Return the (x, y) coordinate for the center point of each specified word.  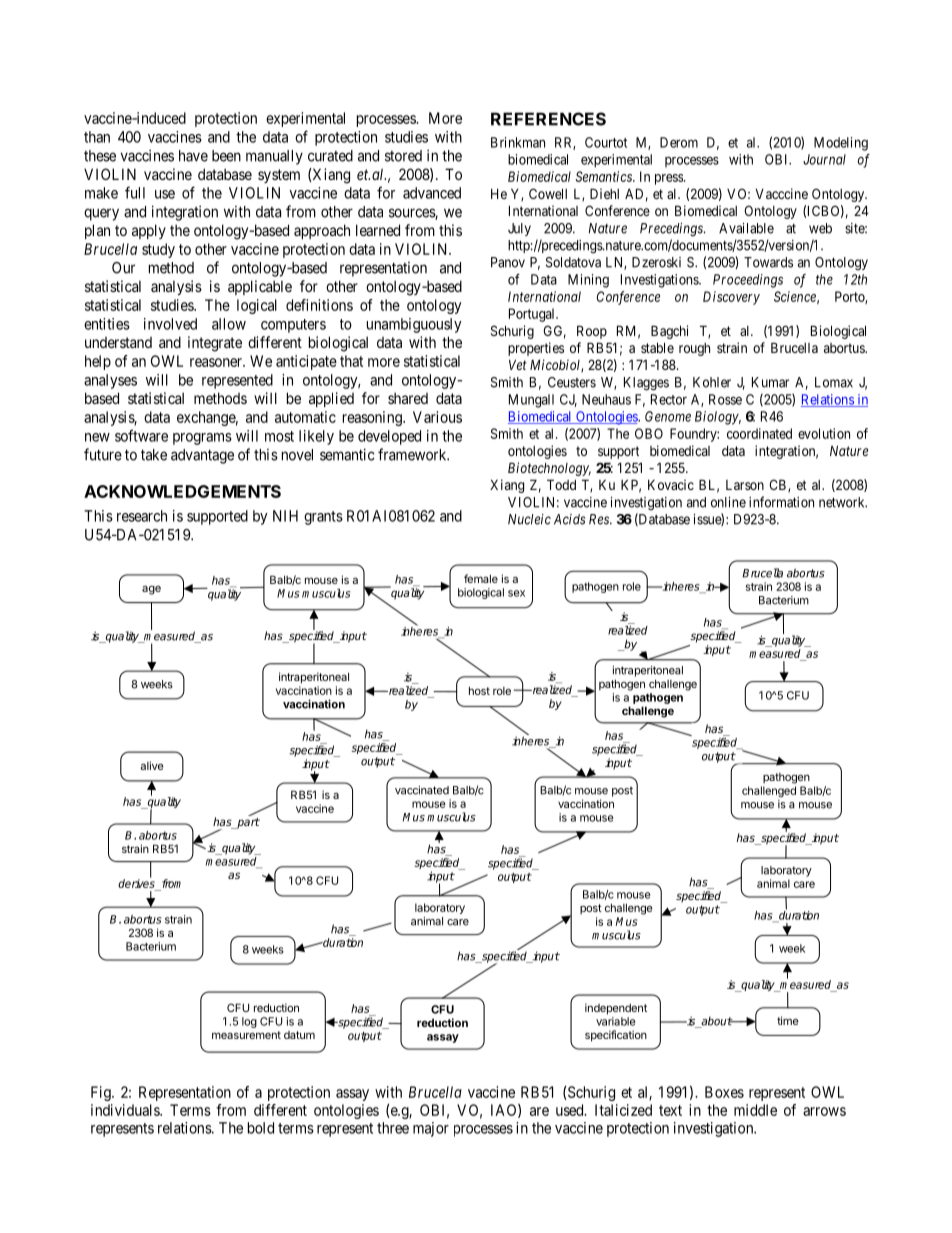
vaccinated (422, 790)
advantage (202, 456)
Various (437, 417)
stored (403, 156)
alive (152, 765)
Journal (824, 159)
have (193, 156)
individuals (126, 1110)
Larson (745, 485)
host (479, 691)
